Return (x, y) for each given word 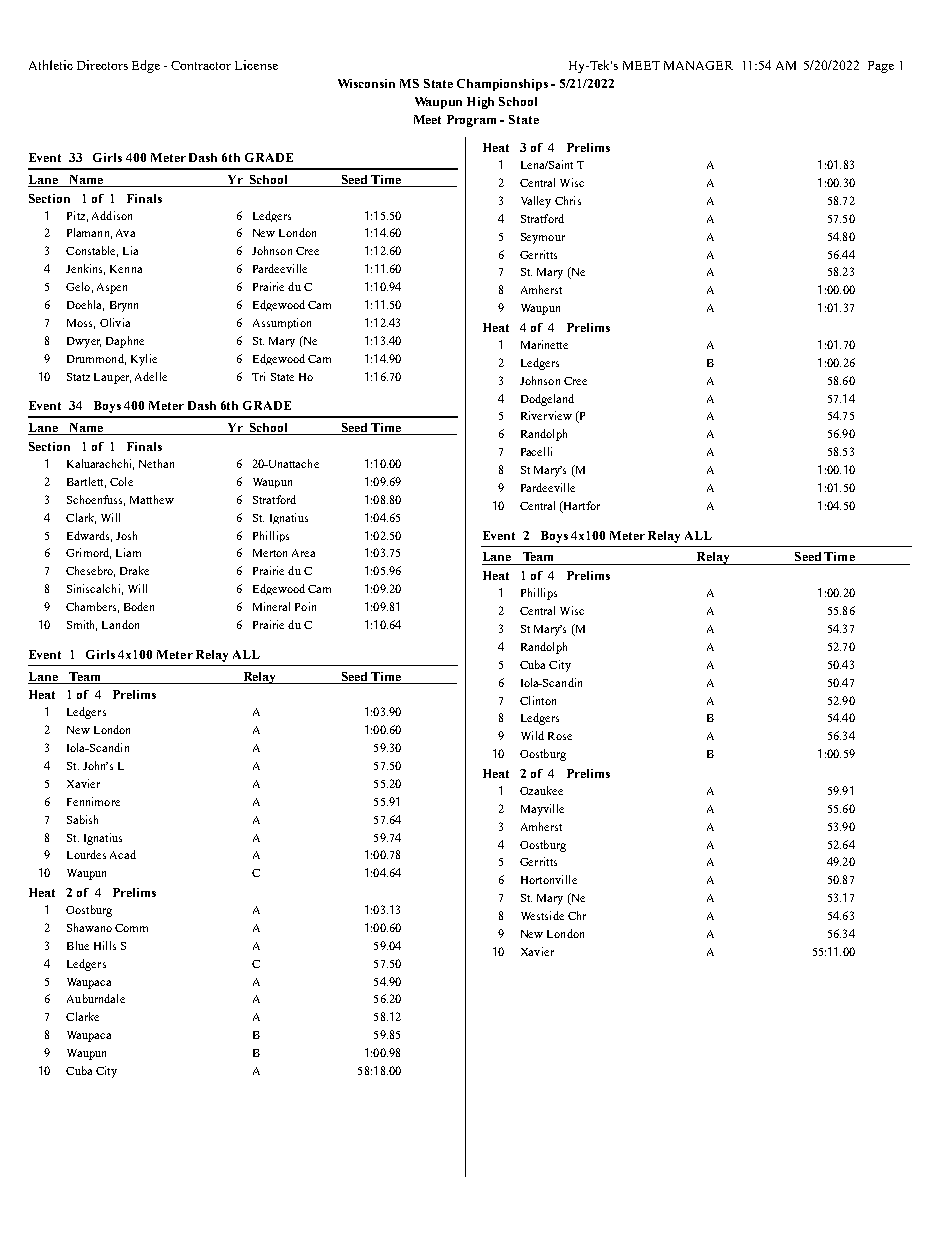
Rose (560, 736)
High (480, 103)
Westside (542, 915)
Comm (131, 928)
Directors (102, 65)
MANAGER (698, 65)
